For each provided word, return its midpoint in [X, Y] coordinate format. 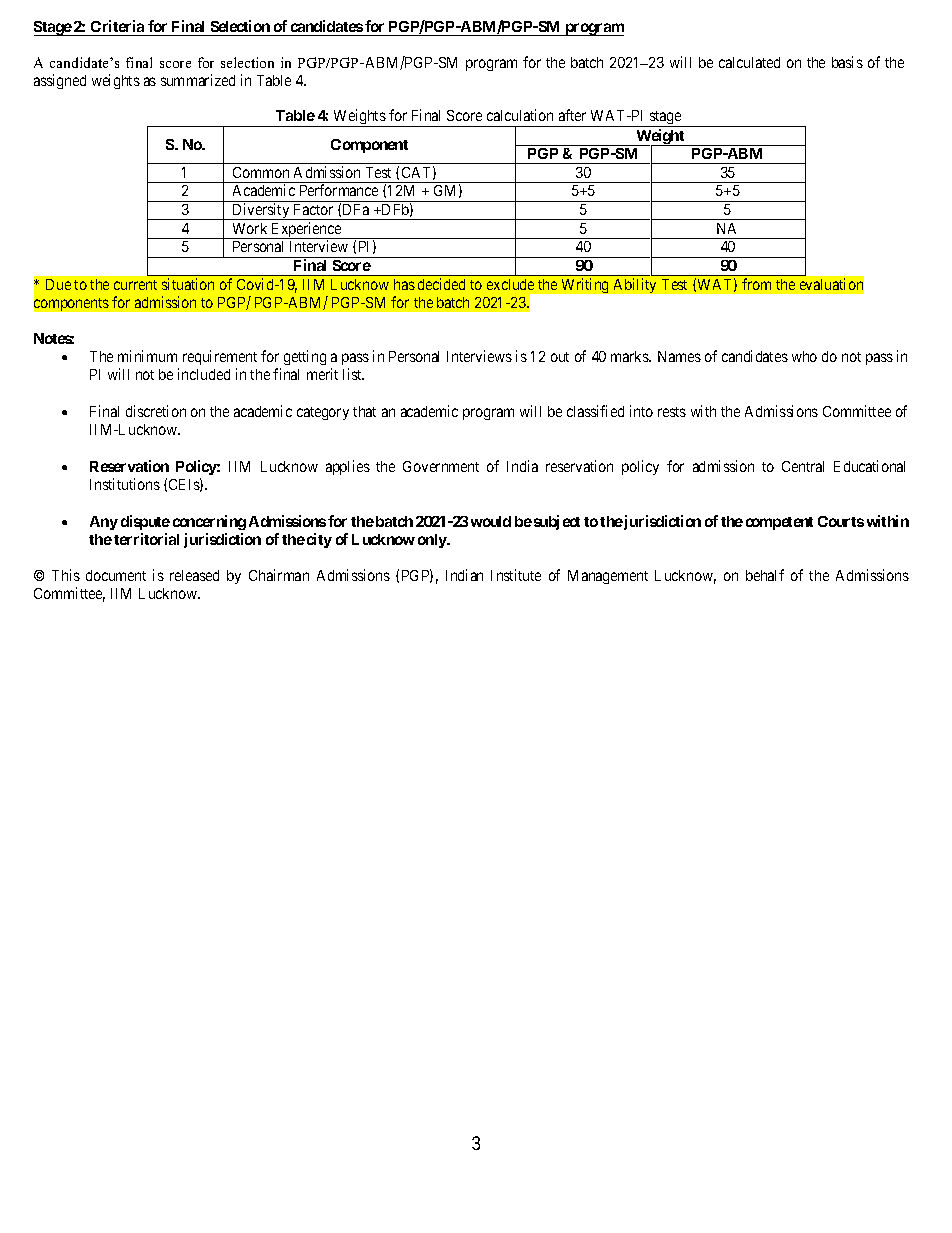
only [433, 541]
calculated [749, 62]
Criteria [117, 28]
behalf [765, 575]
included [204, 374]
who [804, 356]
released [194, 575]
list [353, 374]
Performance [339, 190]
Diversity [261, 211]
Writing [585, 285]
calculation [520, 115]
